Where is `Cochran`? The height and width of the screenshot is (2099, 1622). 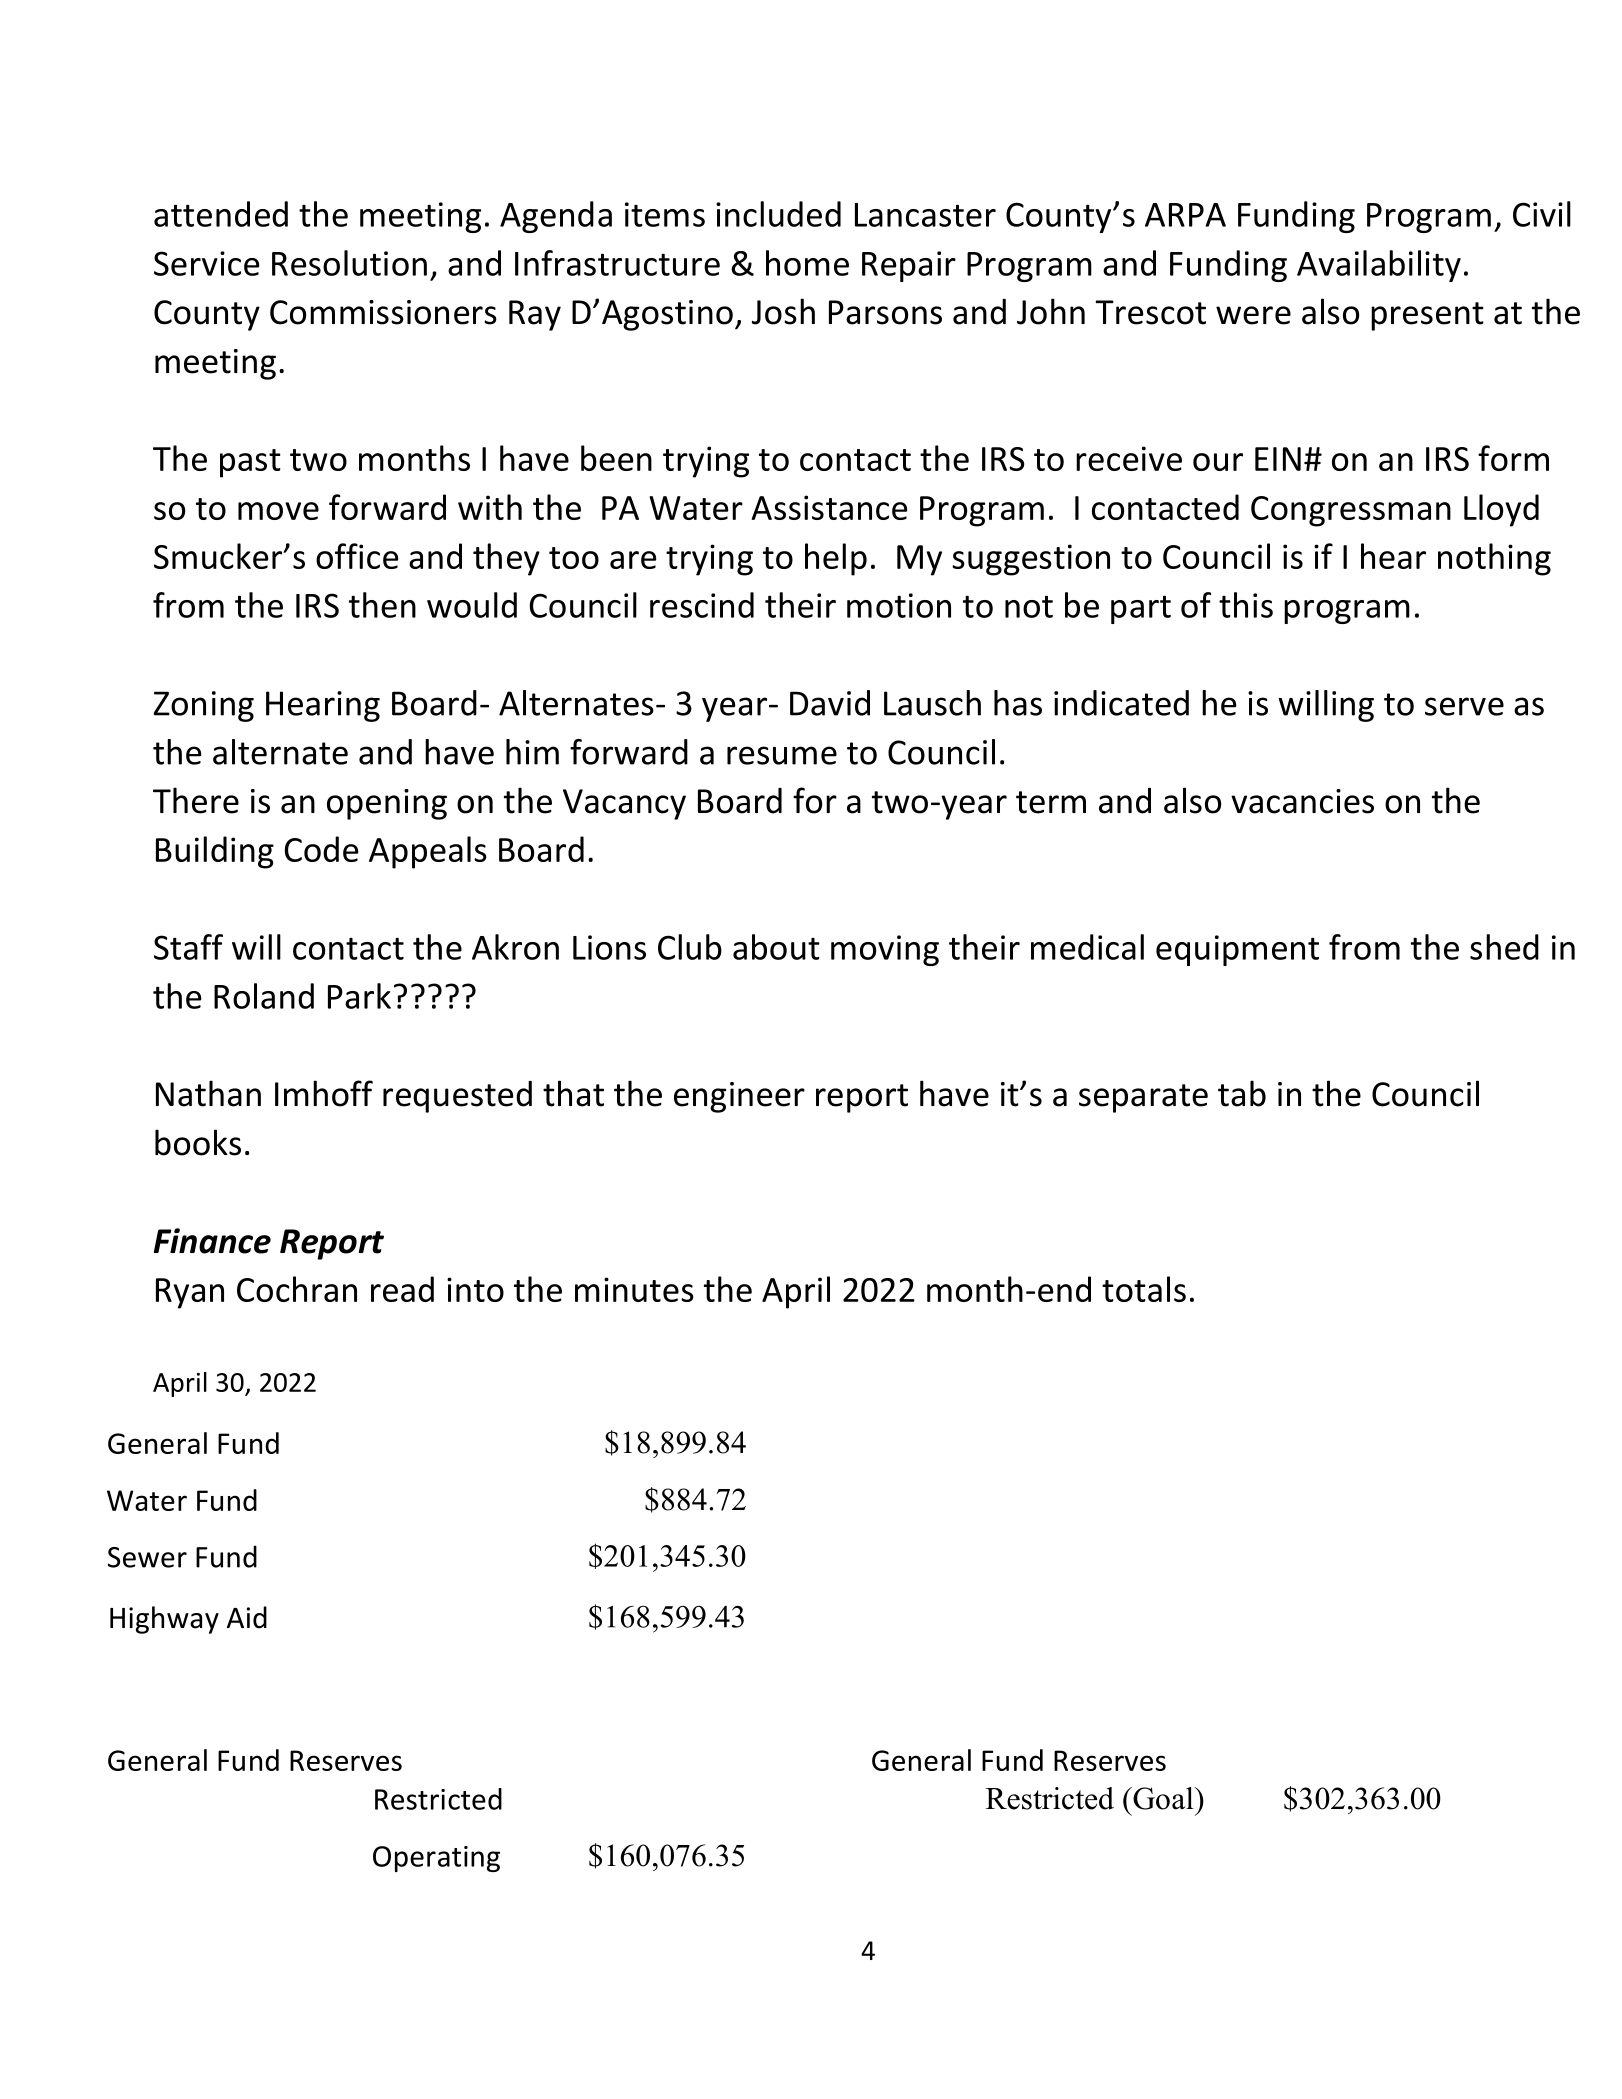
Cochran is located at coordinates (297, 1289).
